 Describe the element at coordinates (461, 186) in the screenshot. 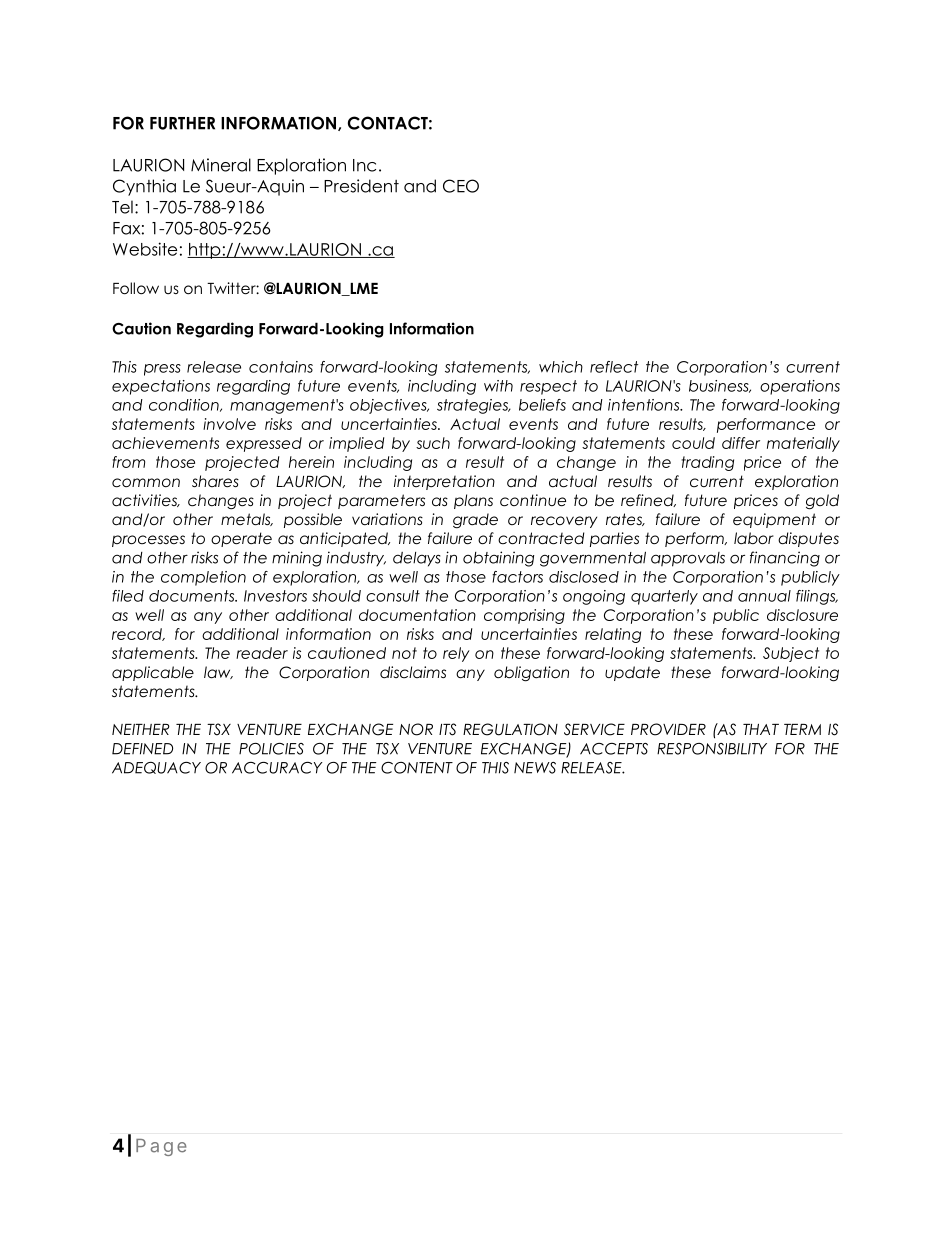

I see `CEO` at that location.
